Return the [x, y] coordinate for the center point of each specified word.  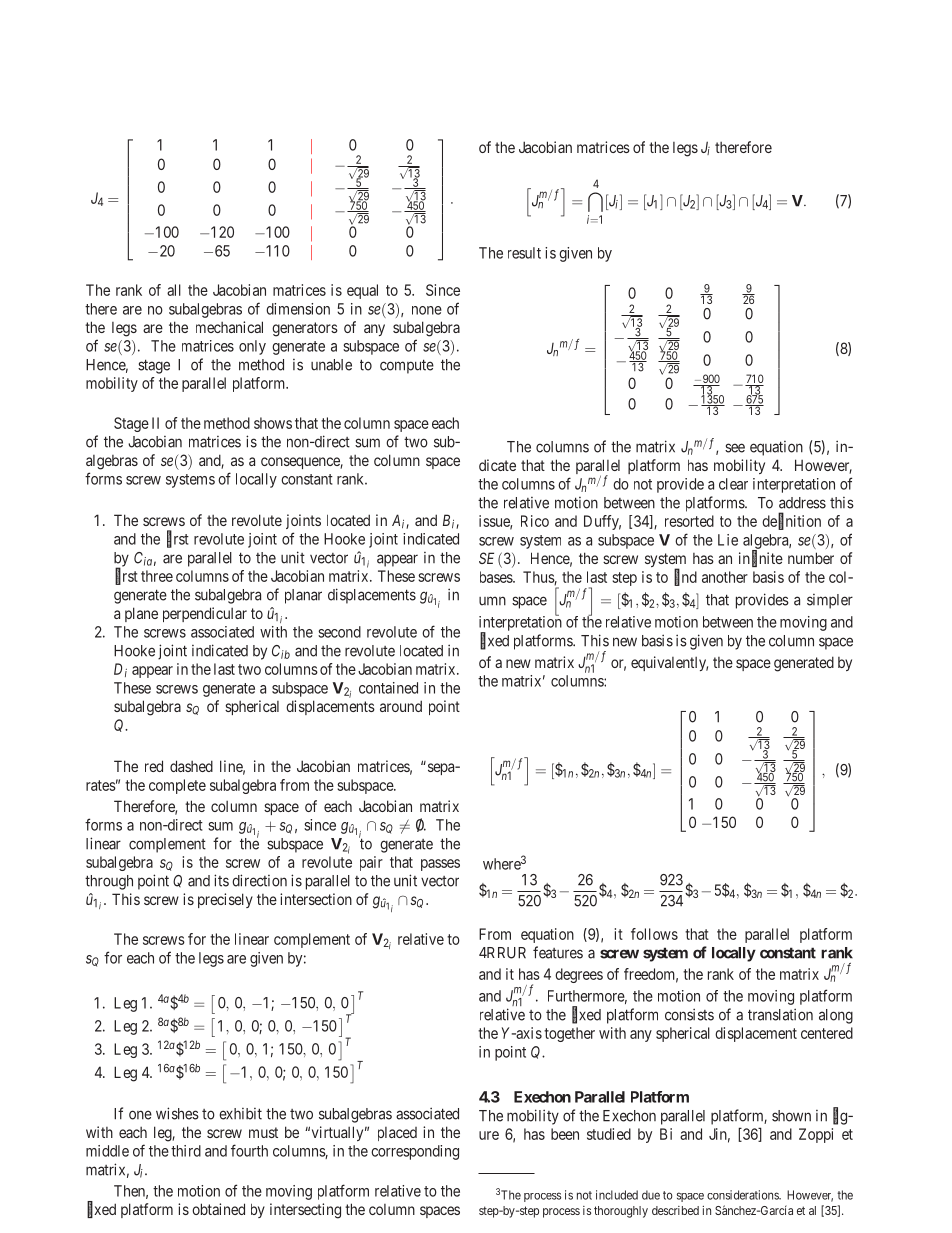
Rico [535, 521]
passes [440, 865]
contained [388, 688]
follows [654, 934]
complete [177, 786]
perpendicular [205, 614]
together [569, 1034]
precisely [225, 900]
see [735, 448]
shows [273, 423]
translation [780, 1014]
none [427, 310]
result [524, 253]
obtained [218, 1209]
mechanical [229, 327]
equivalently [669, 663]
